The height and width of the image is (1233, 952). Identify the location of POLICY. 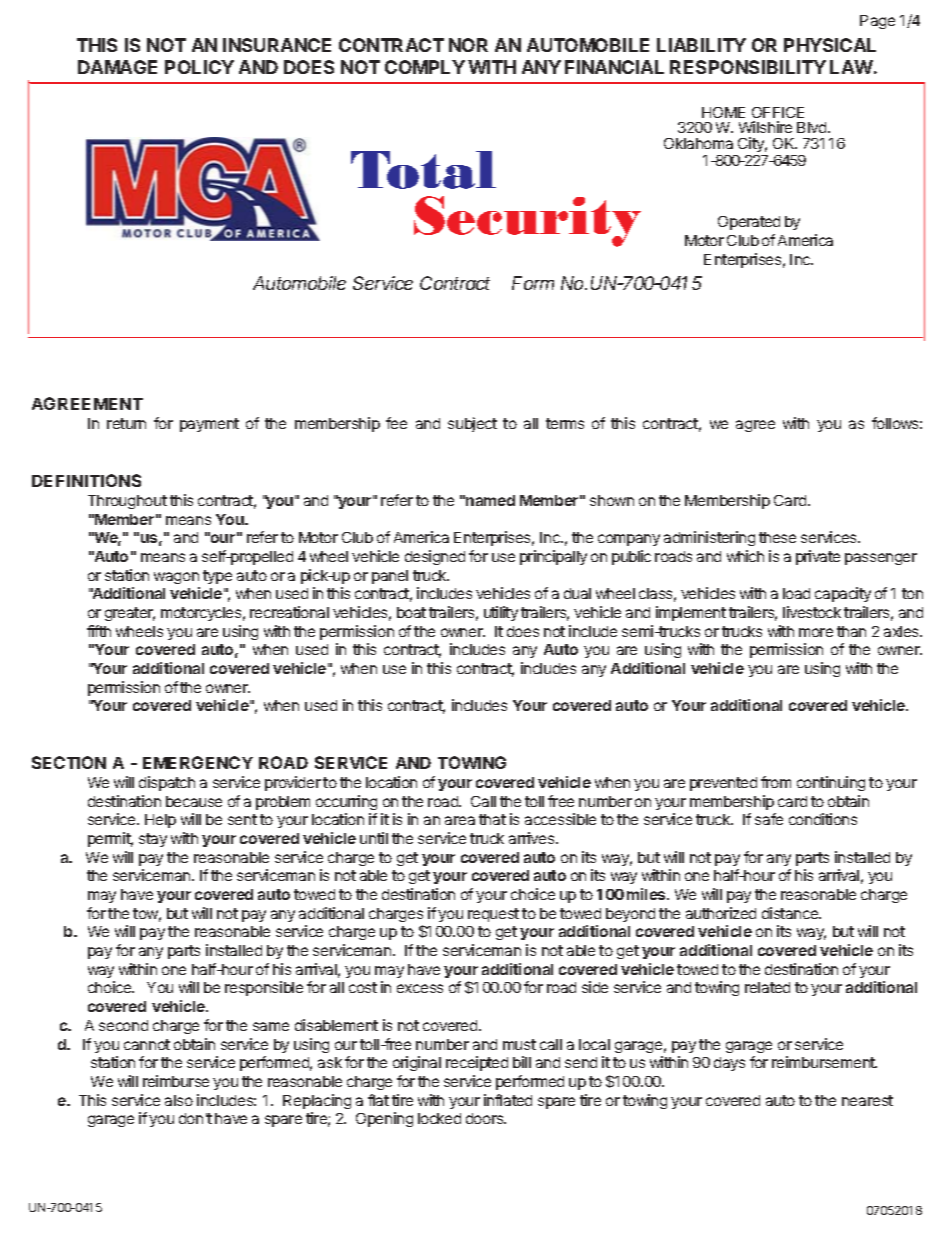
(199, 67).
